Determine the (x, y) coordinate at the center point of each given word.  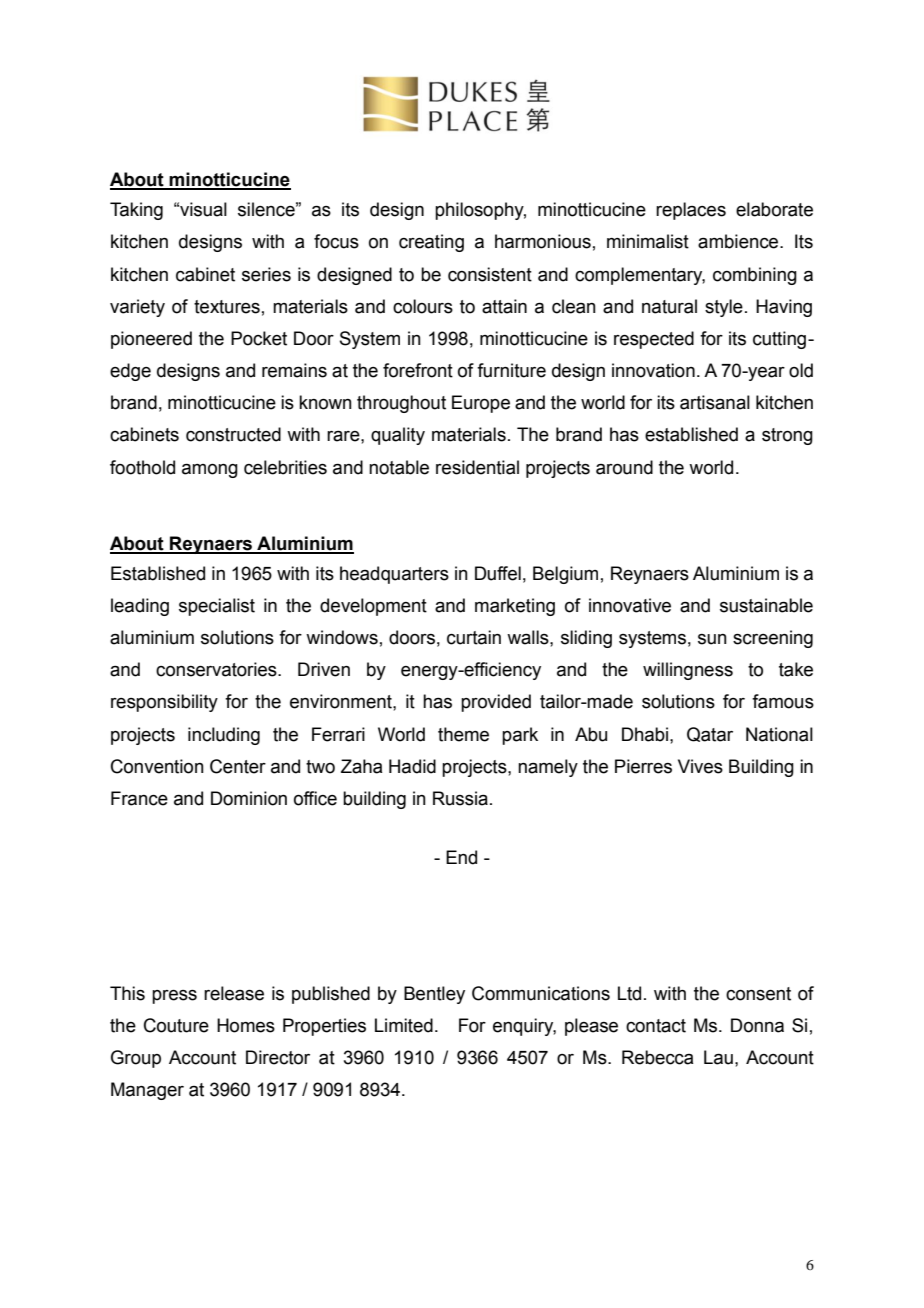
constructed (233, 434)
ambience (739, 241)
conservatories (217, 669)
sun (712, 639)
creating (431, 243)
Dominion (249, 798)
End (461, 857)
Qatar (710, 734)
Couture (176, 1025)
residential (477, 467)
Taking (136, 211)
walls (529, 637)
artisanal (715, 402)
